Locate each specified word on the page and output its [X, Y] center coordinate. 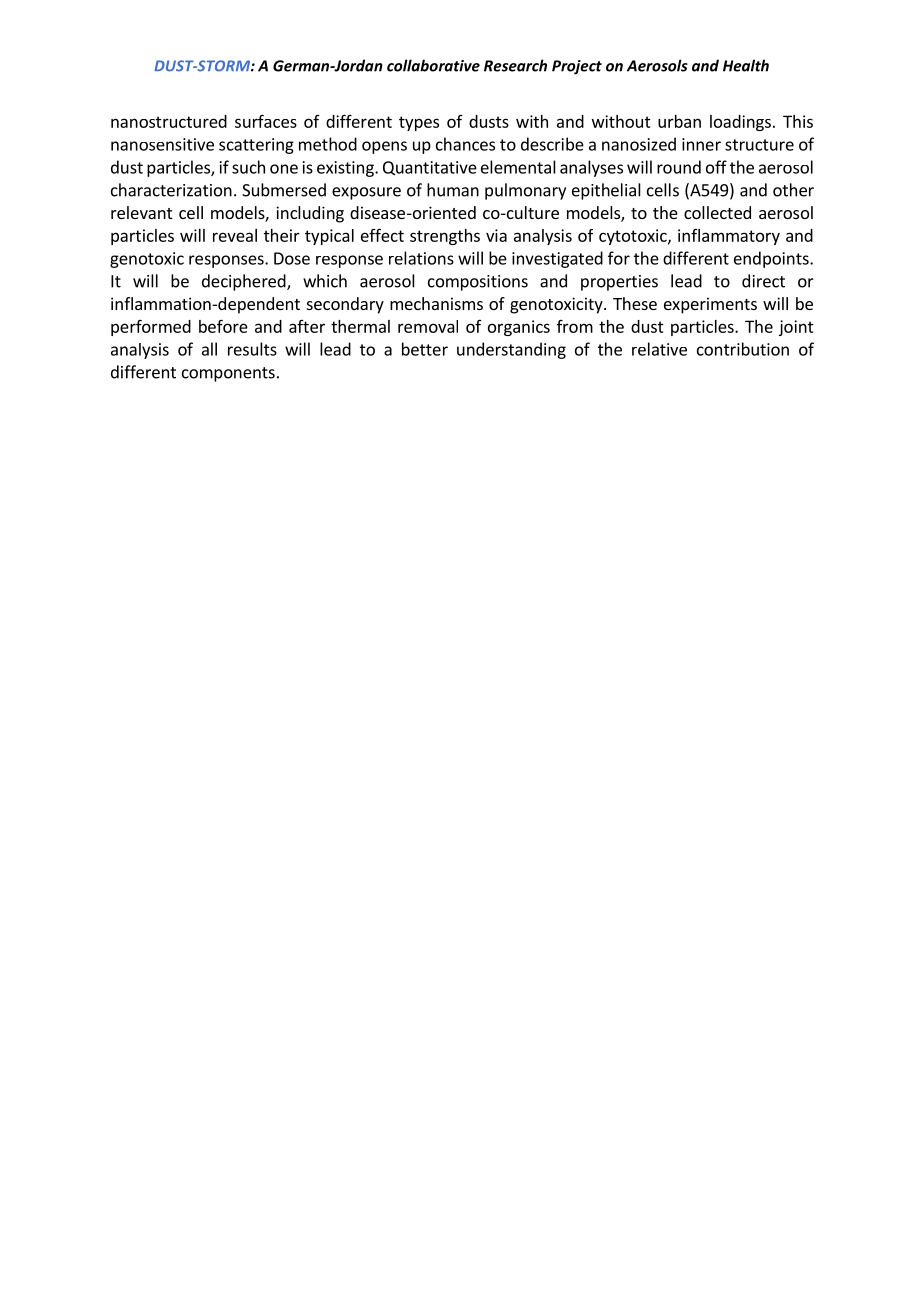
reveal [235, 235]
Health [746, 65]
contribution [743, 349]
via [496, 235]
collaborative [433, 65]
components [228, 374]
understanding [511, 350]
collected [717, 212]
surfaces [266, 121]
